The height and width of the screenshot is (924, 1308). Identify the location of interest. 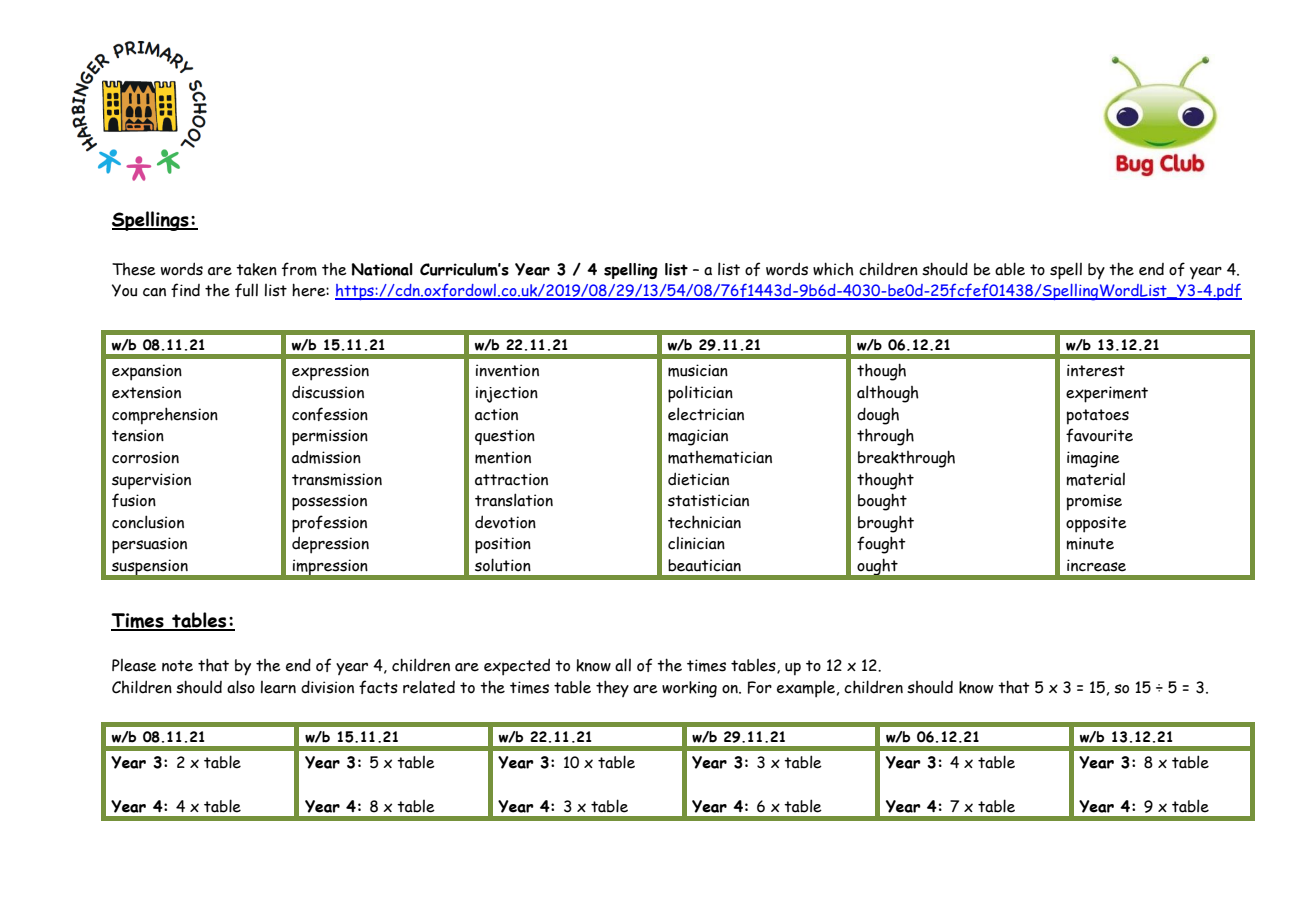
(1096, 370).
